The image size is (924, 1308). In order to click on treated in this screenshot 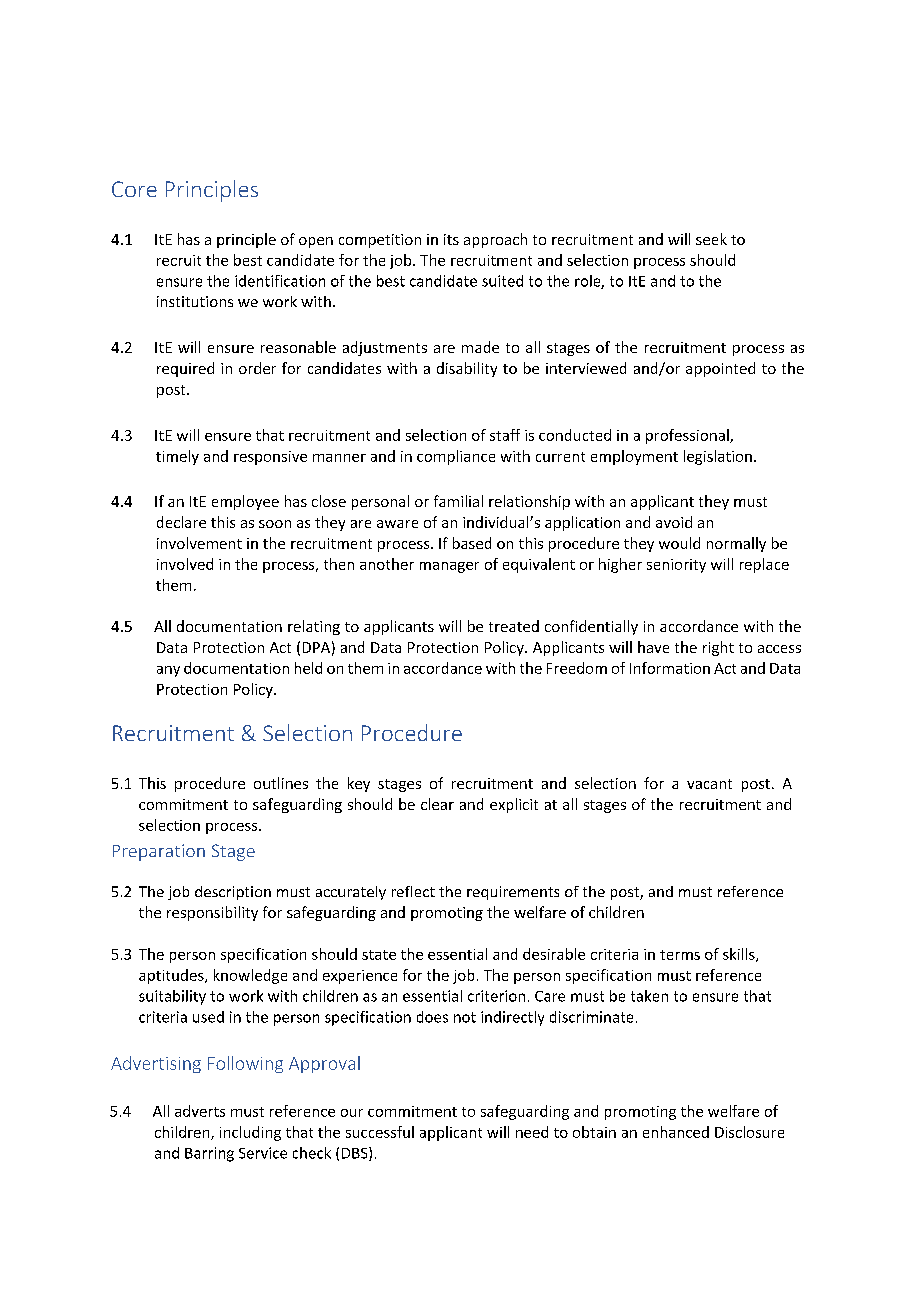, I will do `click(514, 626)`.
